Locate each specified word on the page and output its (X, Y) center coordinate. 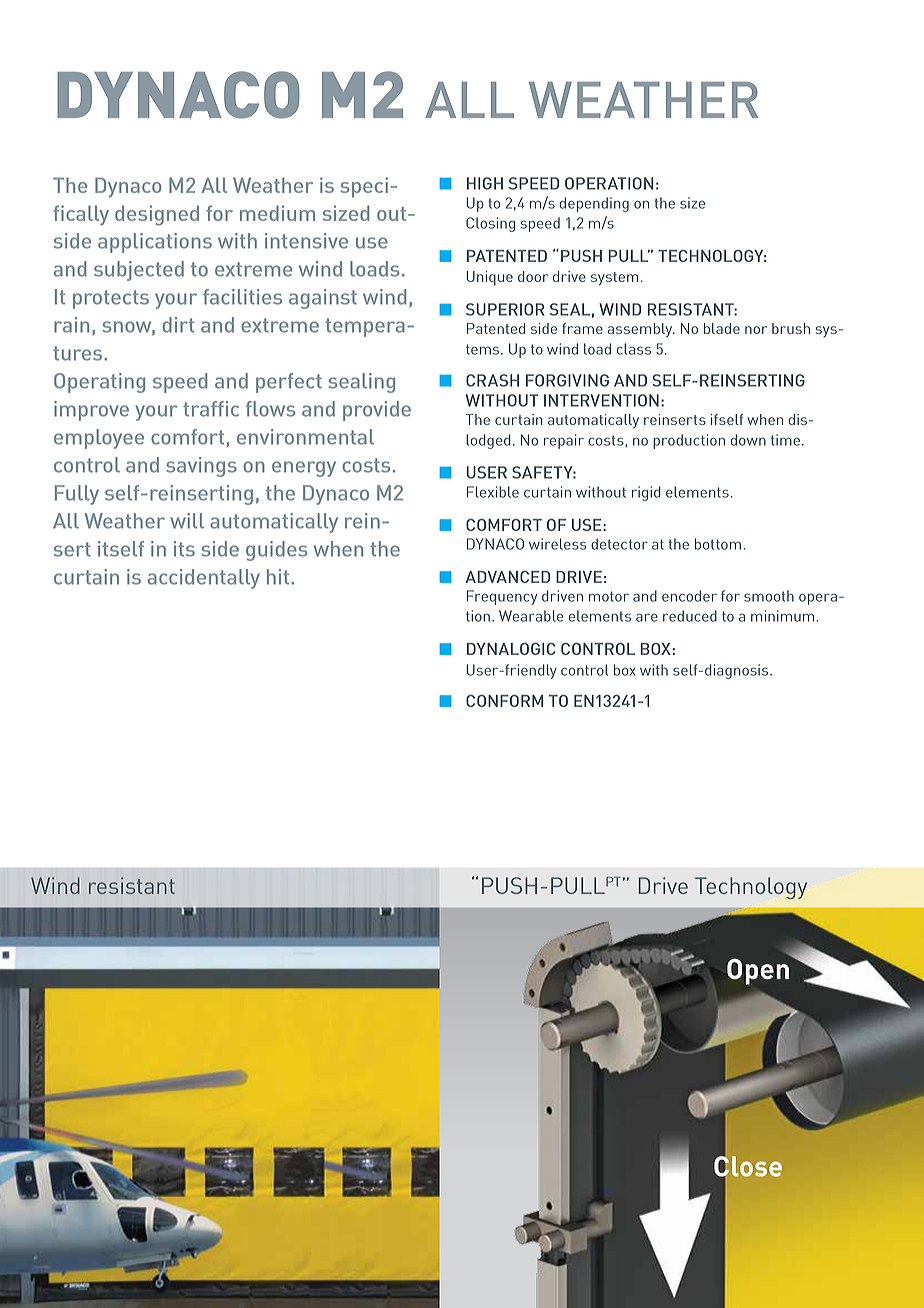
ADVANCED (507, 577)
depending (594, 204)
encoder (689, 596)
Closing (490, 224)
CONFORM (504, 701)
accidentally (204, 579)
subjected (139, 271)
